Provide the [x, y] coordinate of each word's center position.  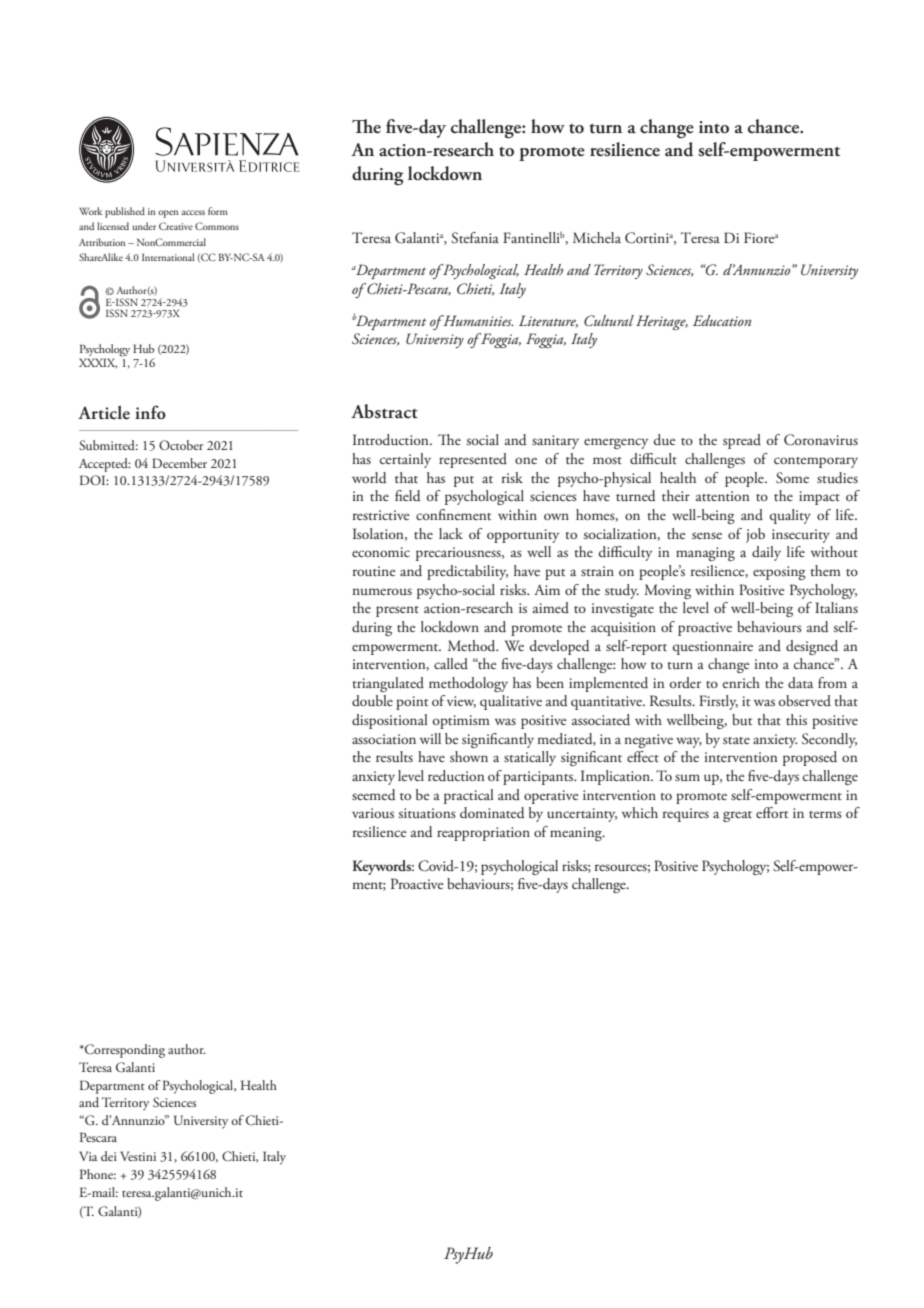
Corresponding [124, 1051]
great [737, 816]
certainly [405, 460]
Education [722, 320]
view [461, 702]
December [179, 463]
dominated [492, 813]
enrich [741, 682]
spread [742, 441]
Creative [176, 226]
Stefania [475, 238]
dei [109, 1156]
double [372, 700]
